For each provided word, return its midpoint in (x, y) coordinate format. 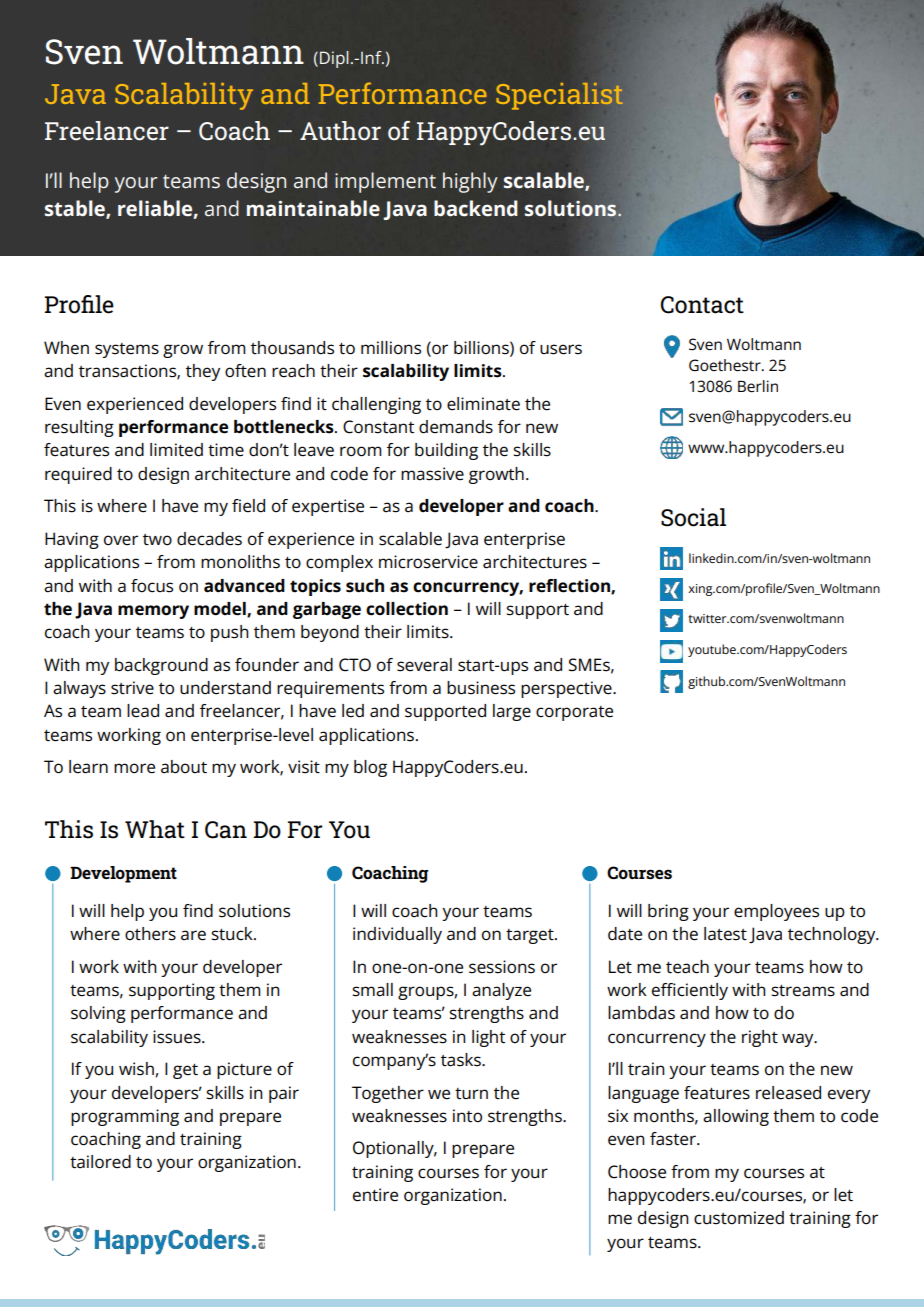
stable (76, 209)
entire (375, 1195)
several (424, 665)
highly (470, 182)
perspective (567, 689)
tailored (100, 1162)
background (161, 666)
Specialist (559, 96)
